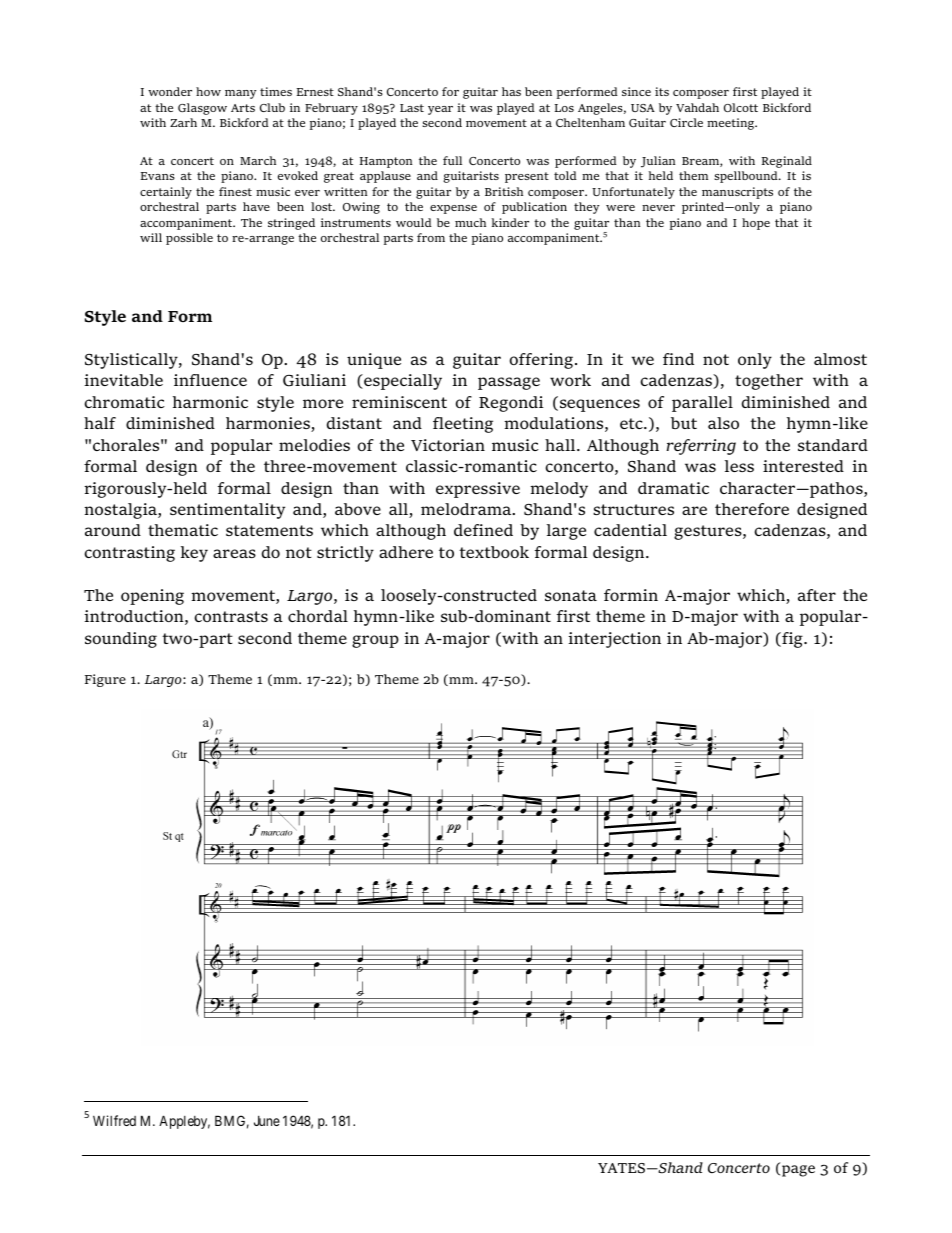  Describe the element at coordinates (375, 641) in the image. I see `group` at that location.
